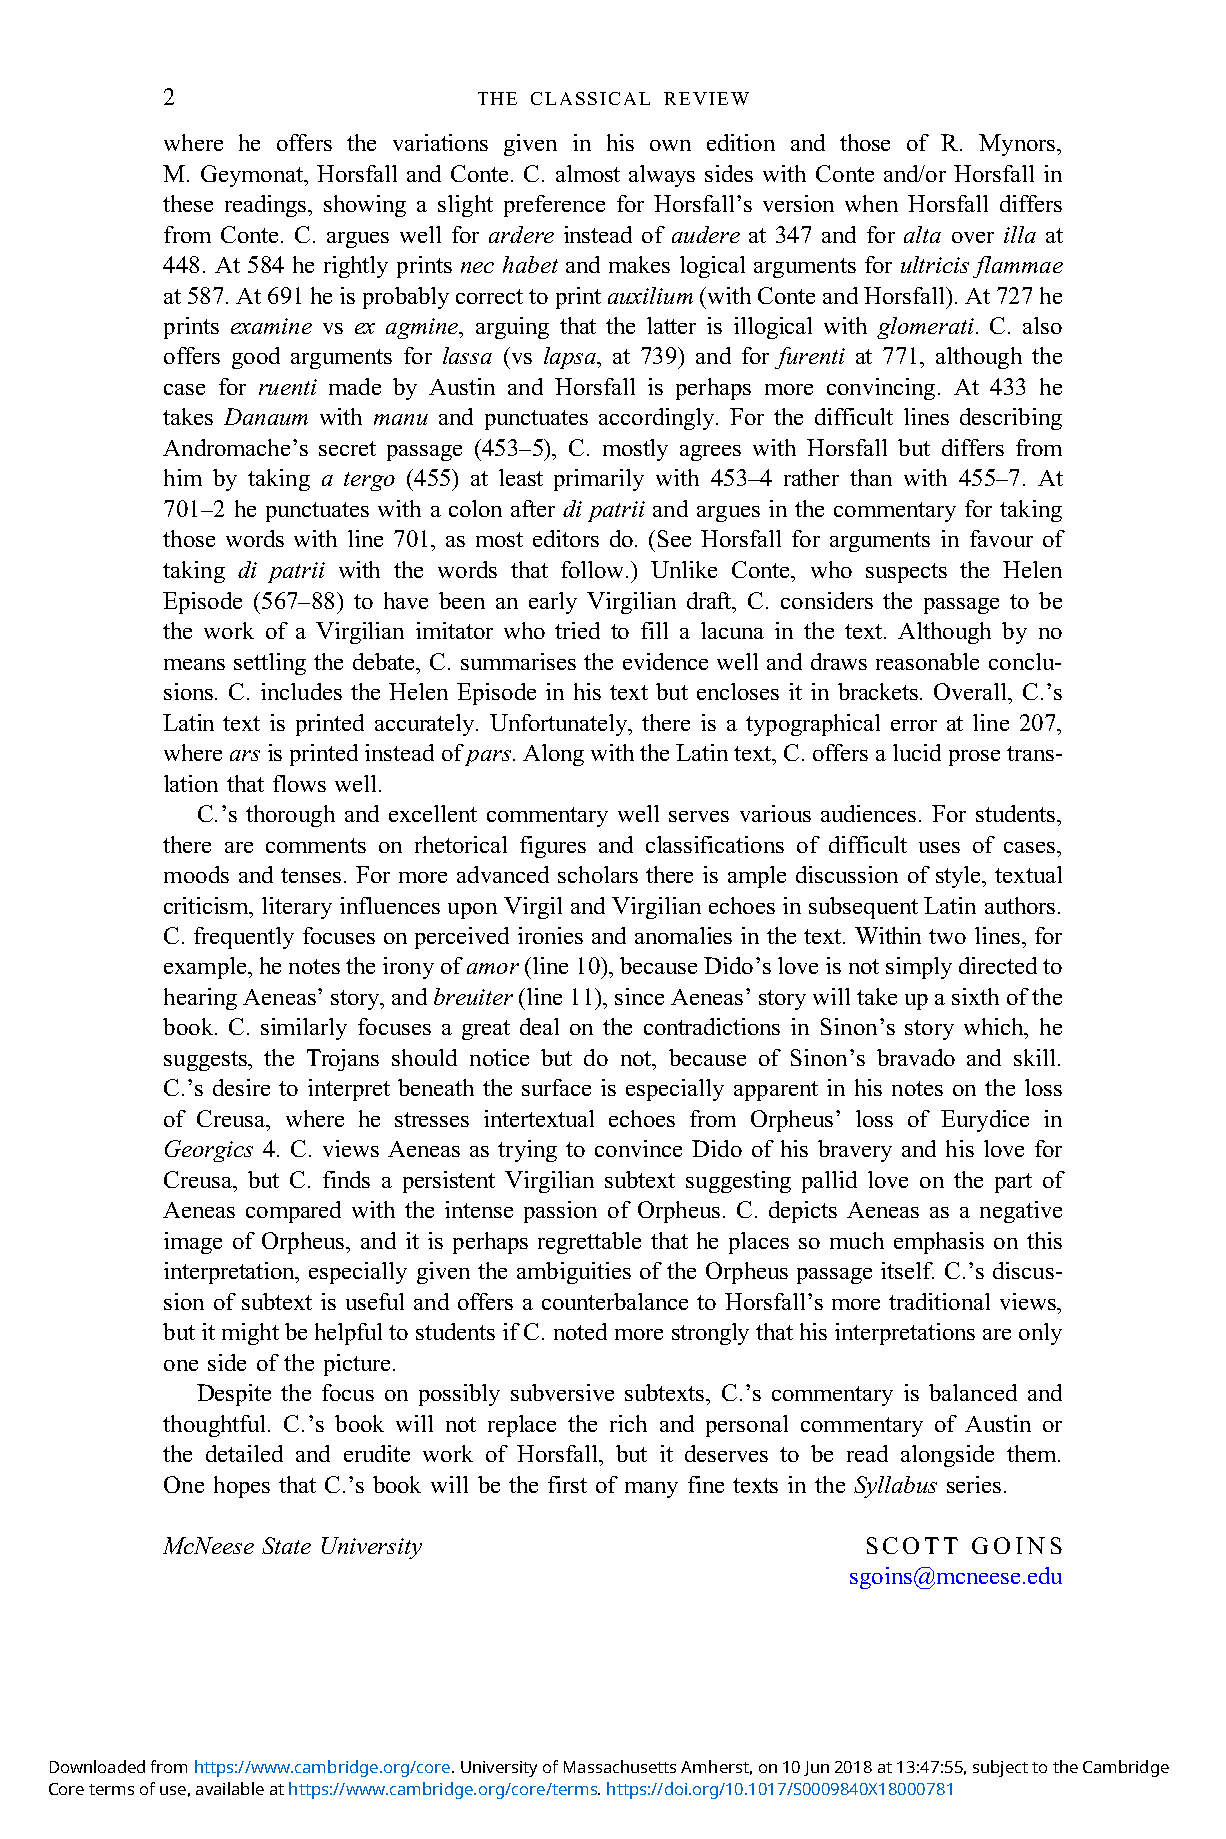 Image resolution: width=1226 pixels, height=1839 pixels. Describe the element at coordinates (194, 664) in the screenshot. I see `means` at that location.
